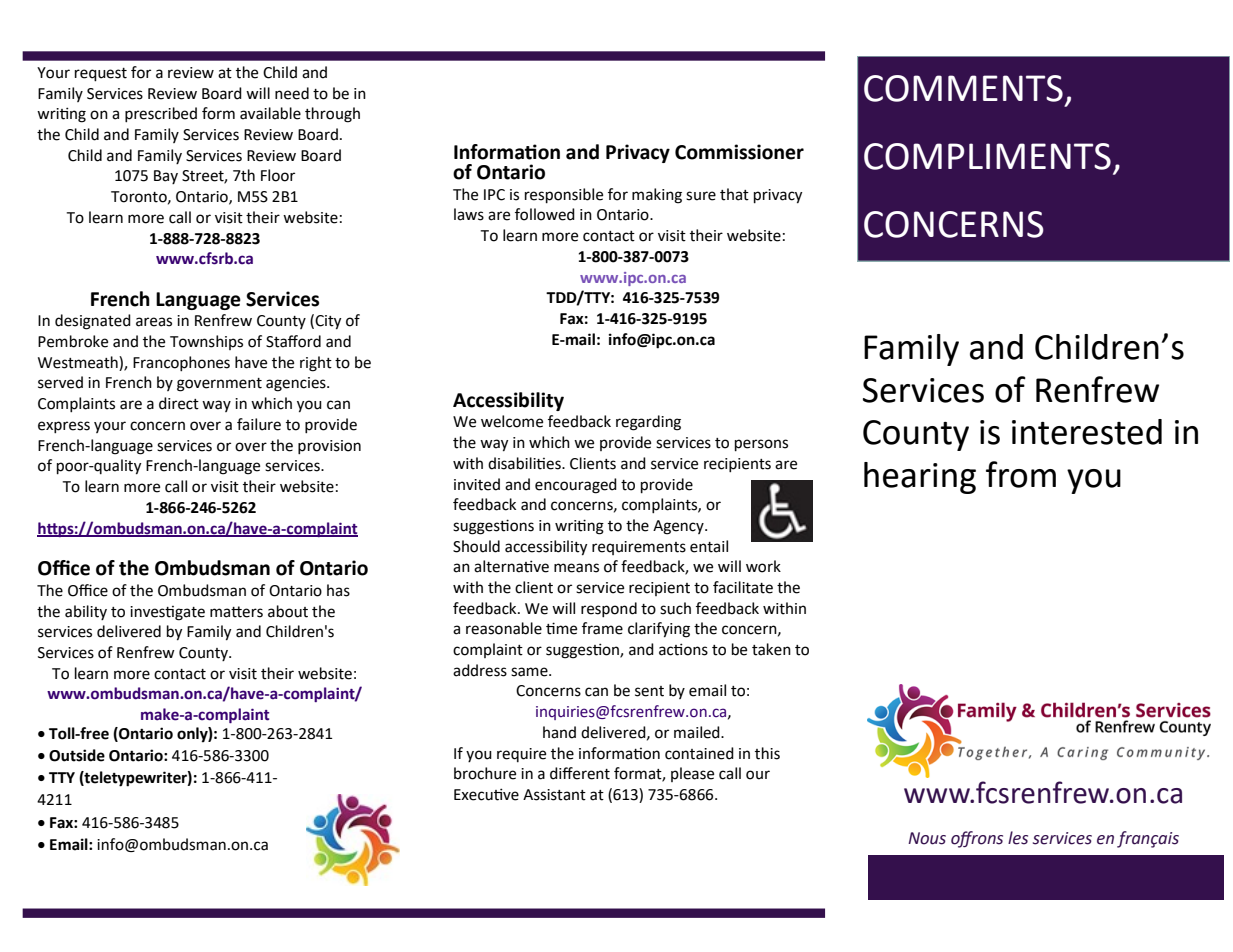 Image resolution: width=1233 pixels, height=952 pixels. Describe the element at coordinates (963, 88) in the screenshot. I see `COMMENTS` at that location.
